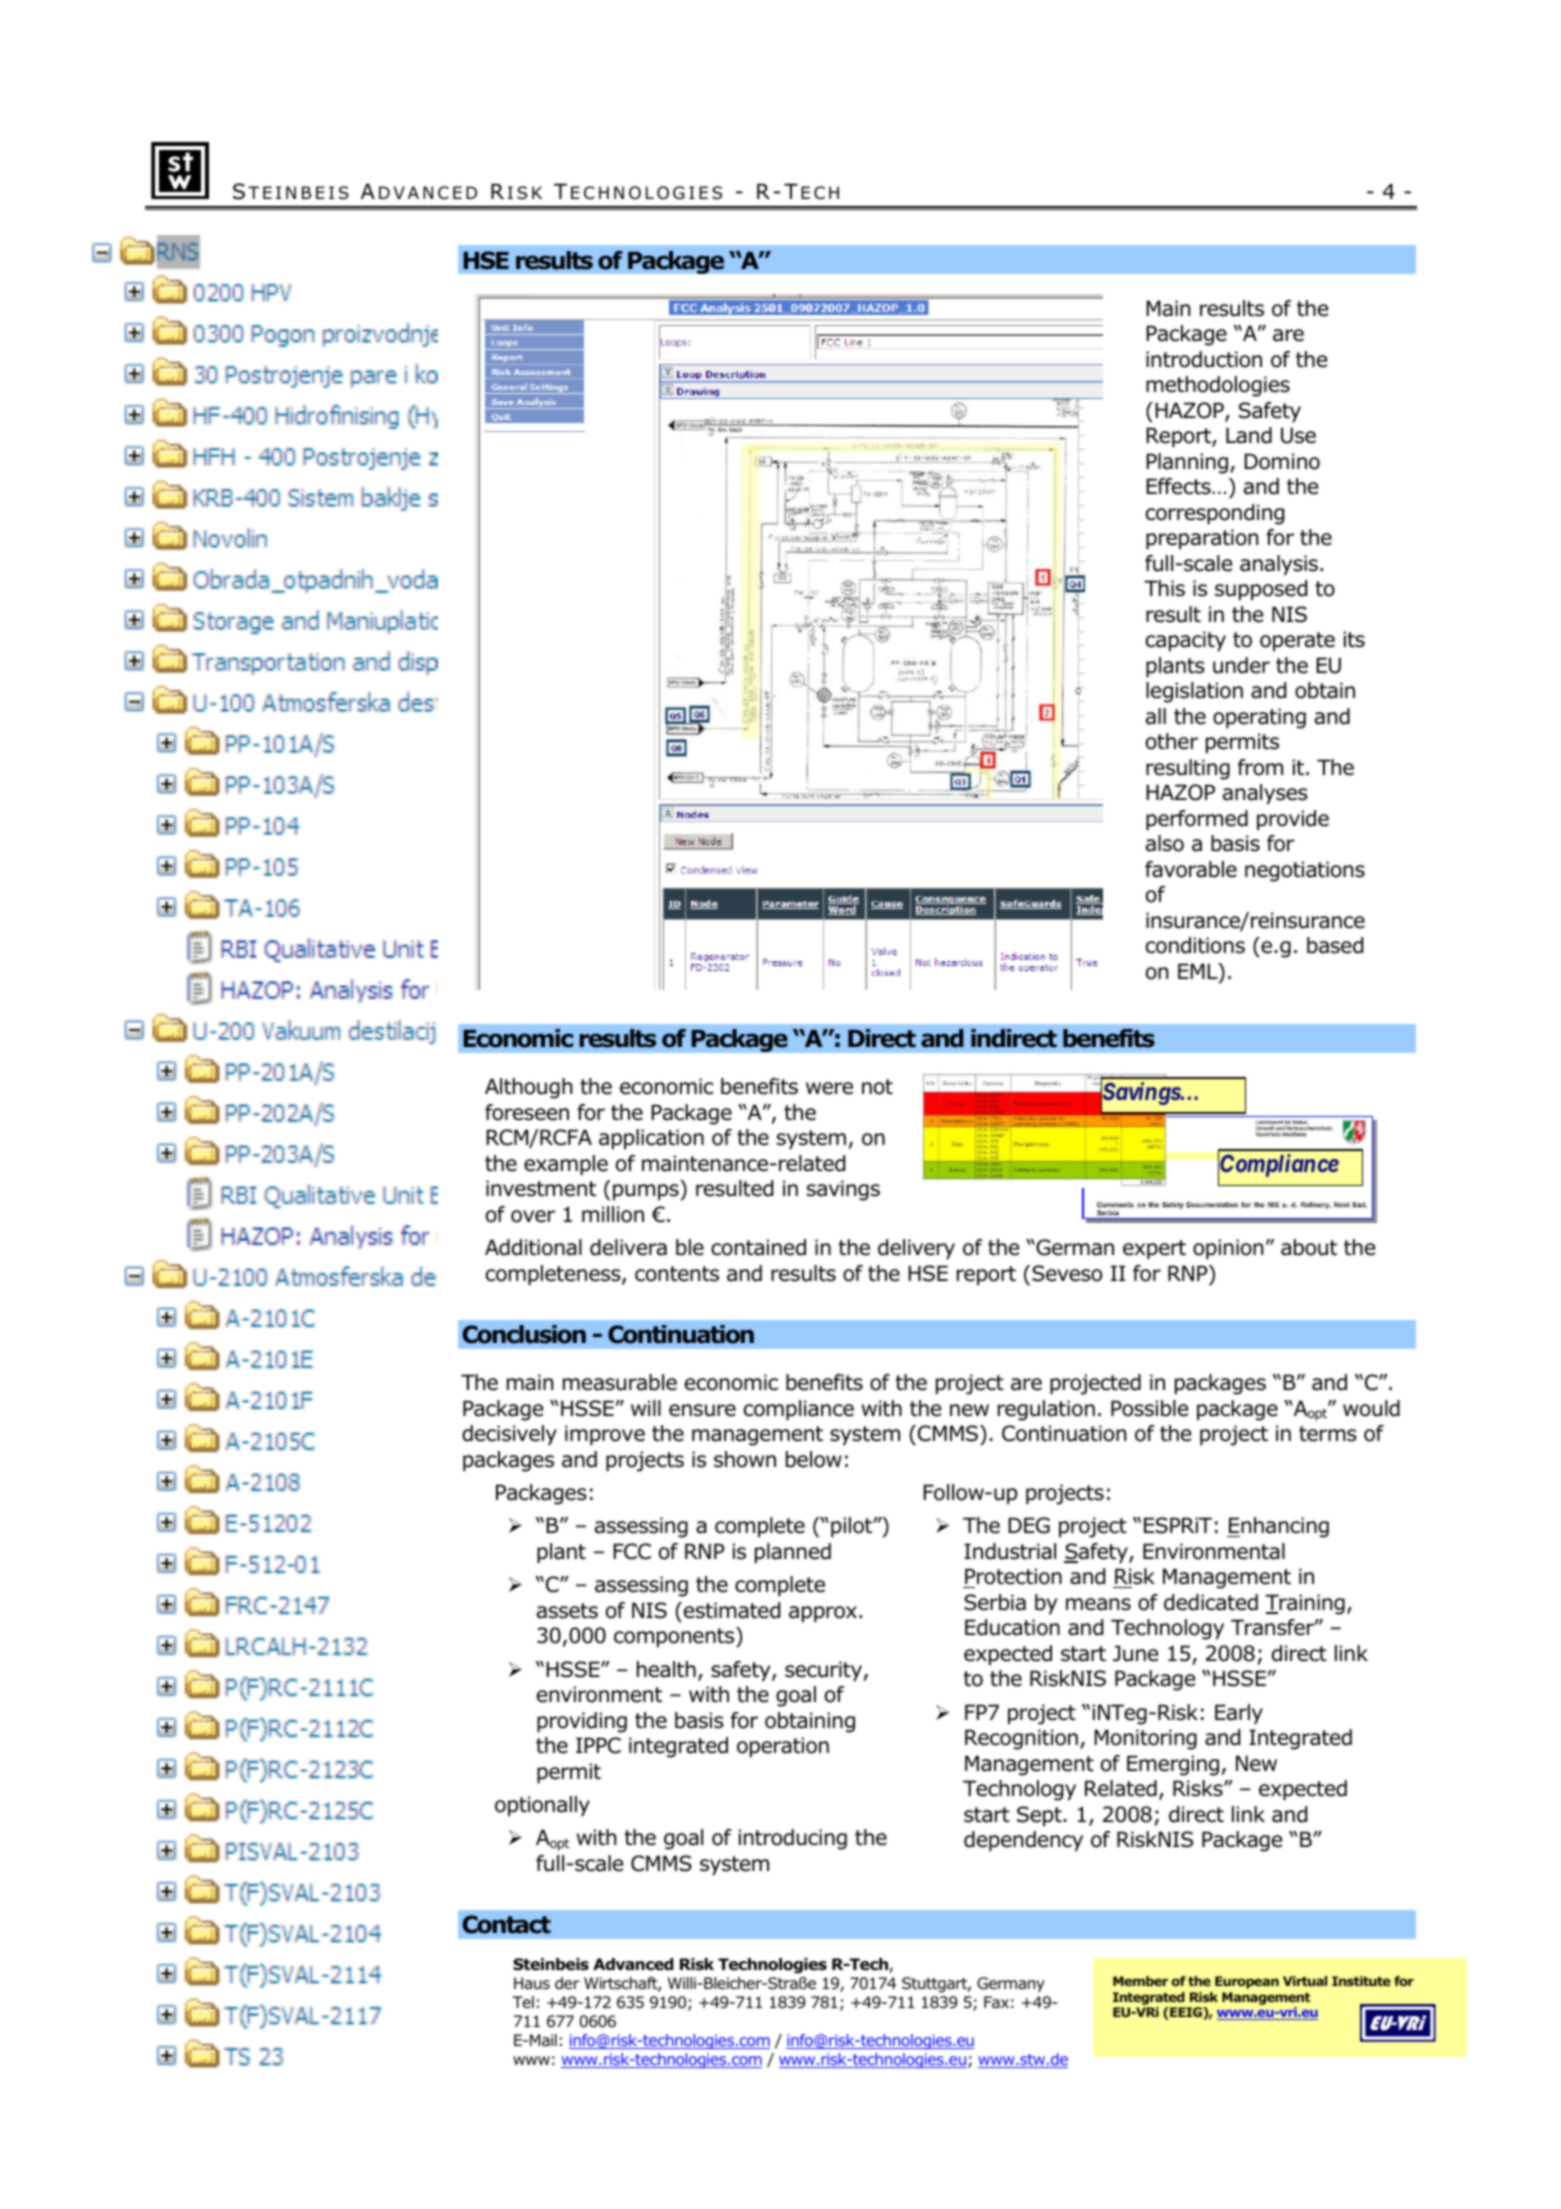 The height and width of the screenshot is (2209, 1561). Describe the element at coordinates (1309, 1247) in the screenshot. I see `about` at that location.
